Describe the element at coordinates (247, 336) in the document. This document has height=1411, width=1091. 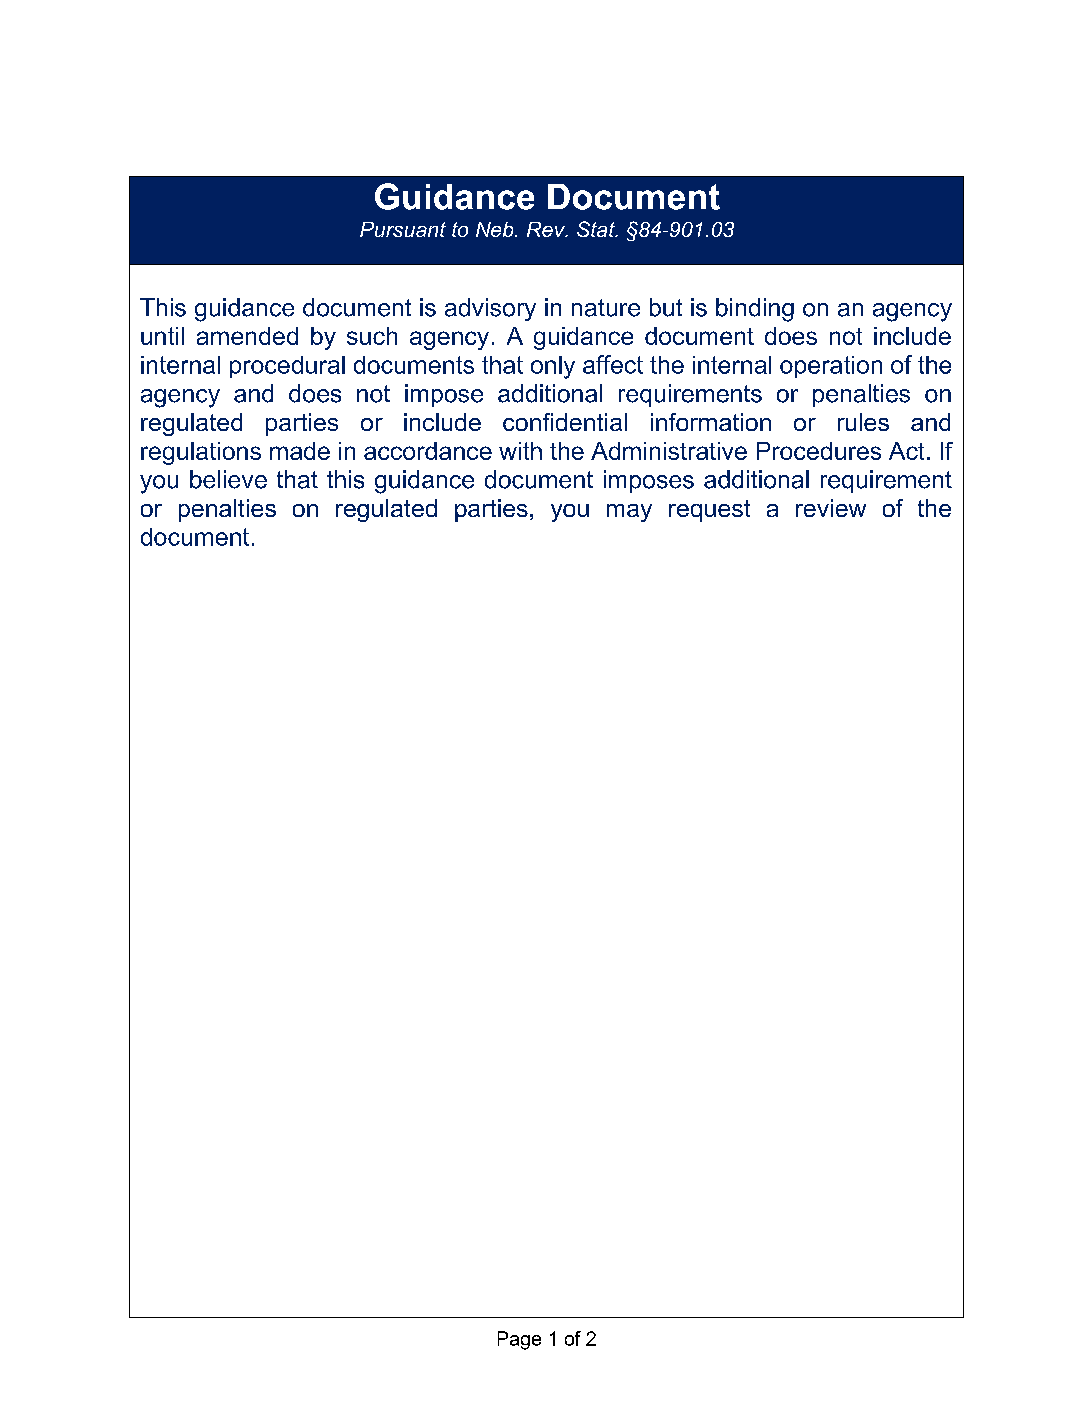
I see `amended` at that location.
